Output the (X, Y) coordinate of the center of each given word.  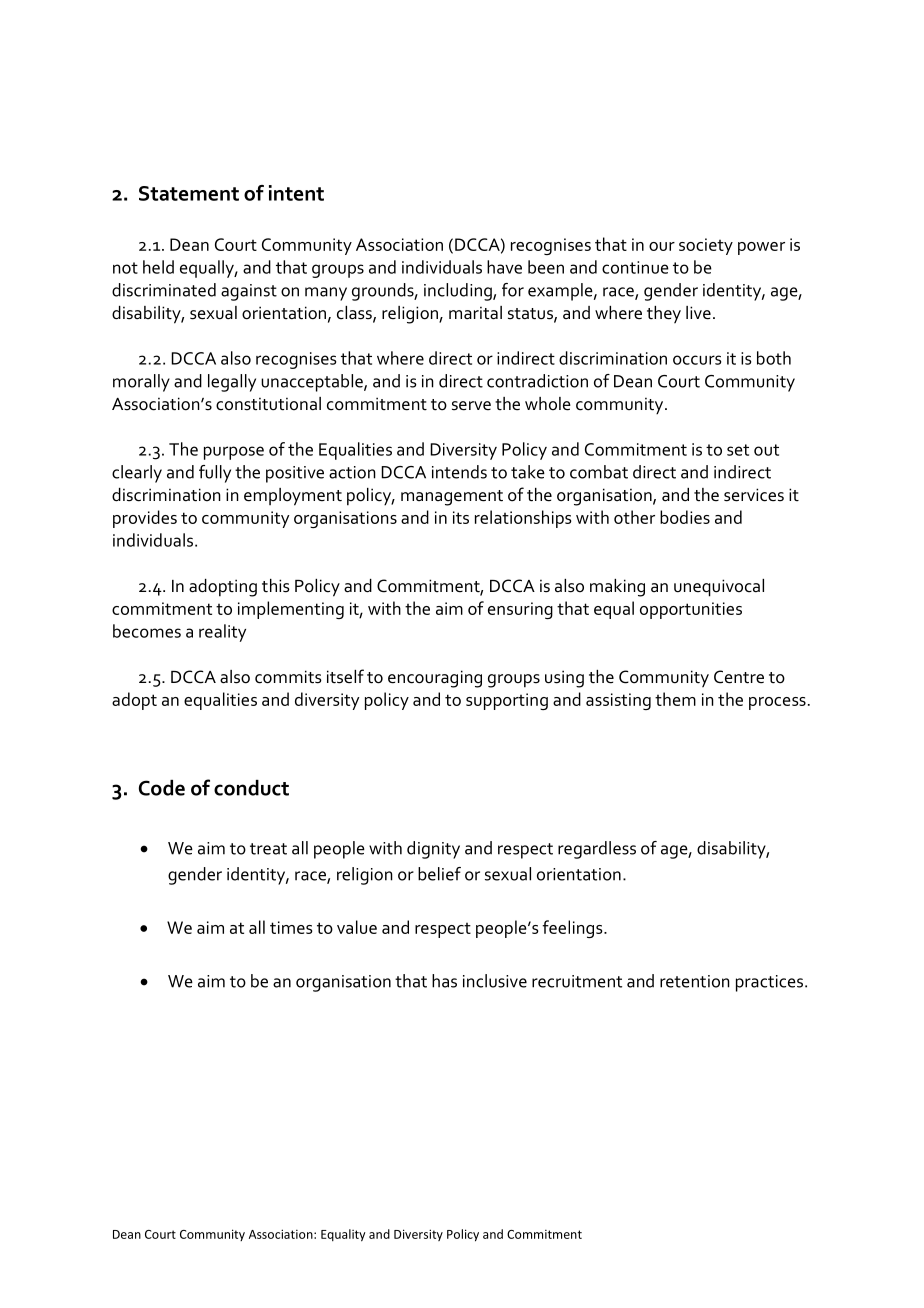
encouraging (435, 679)
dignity (433, 850)
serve (471, 406)
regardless (597, 850)
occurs (697, 360)
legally (232, 383)
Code (162, 788)
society (706, 246)
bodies (685, 517)
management (452, 498)
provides (145, 519)
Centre (739, 677)
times (291, 927)
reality (222, 633)
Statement (189, 193)
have (504, 267)
